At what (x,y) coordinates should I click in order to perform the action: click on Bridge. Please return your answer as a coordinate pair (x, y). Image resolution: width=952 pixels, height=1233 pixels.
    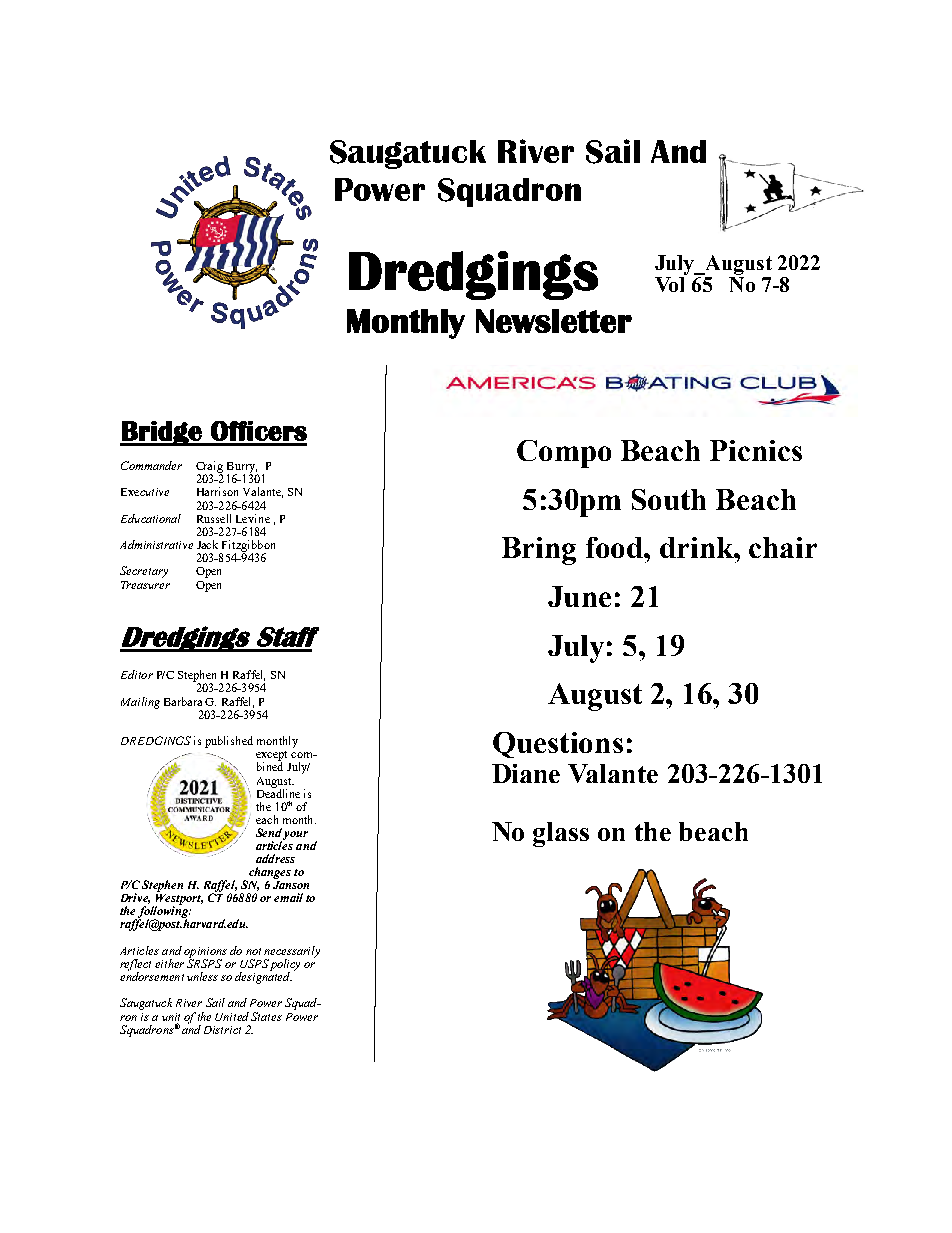
    Looking at the image, I should click on (162, 433).
